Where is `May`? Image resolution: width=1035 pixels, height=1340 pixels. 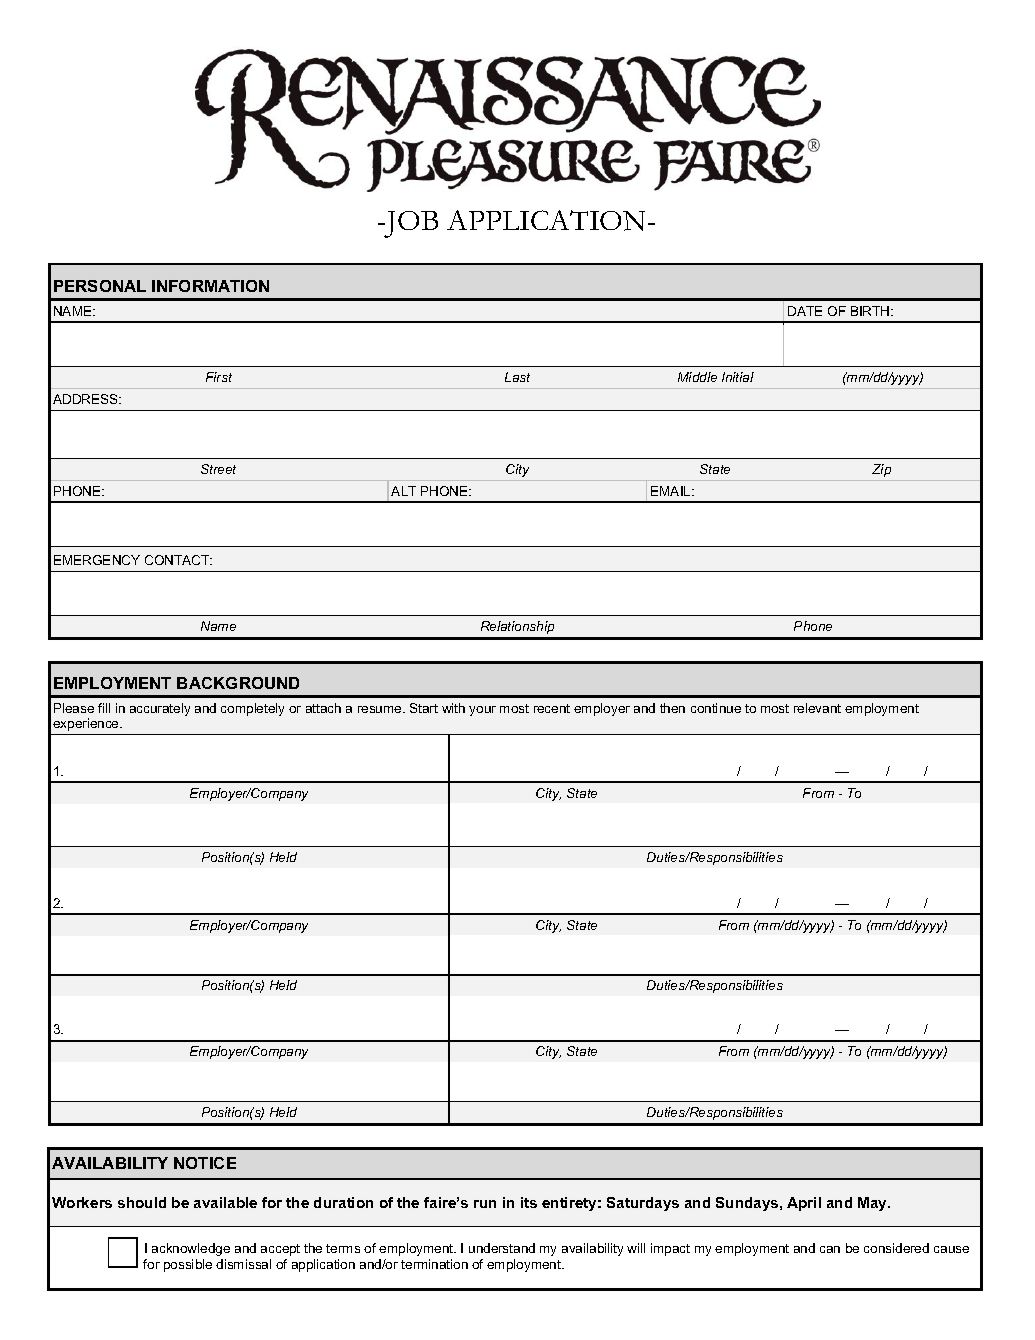 May is located at coordinates (873, 1204).
